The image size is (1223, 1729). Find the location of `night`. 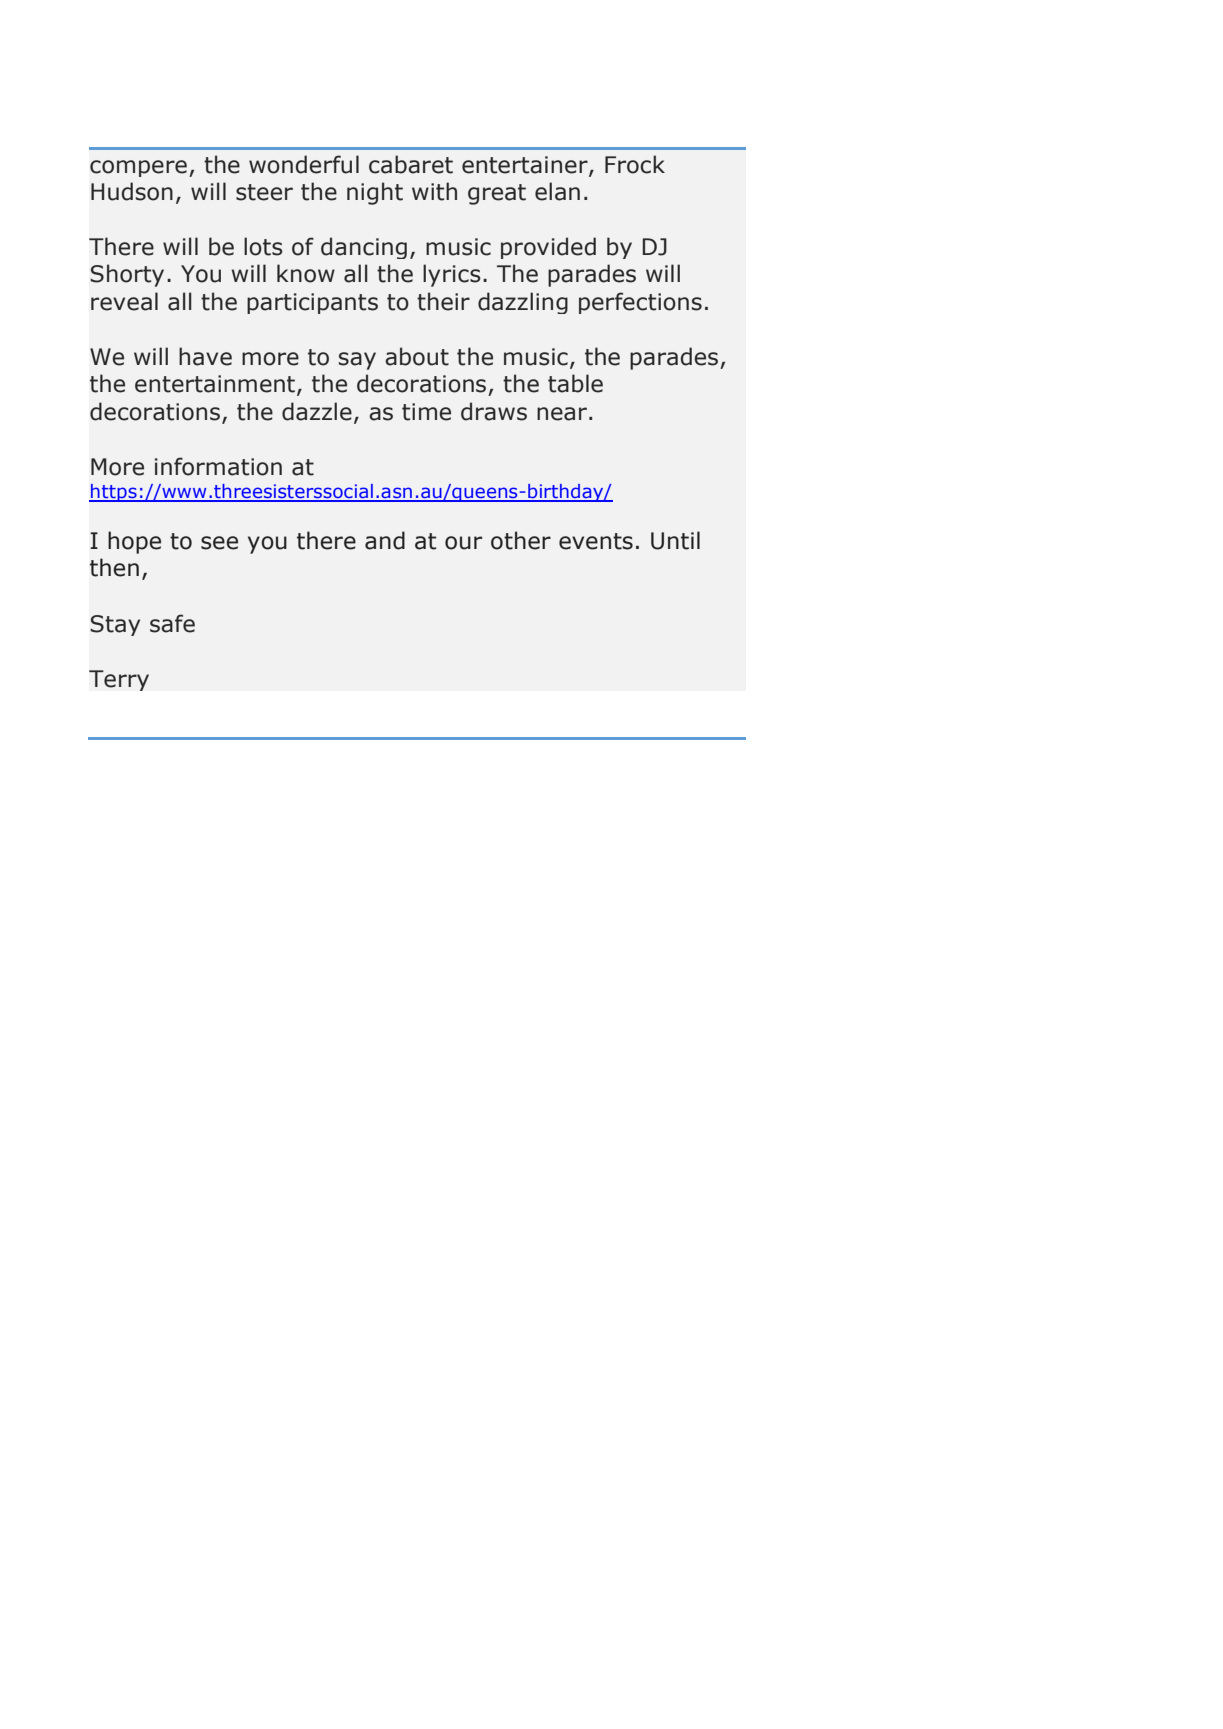

night is located at coordinates (375, 193).
